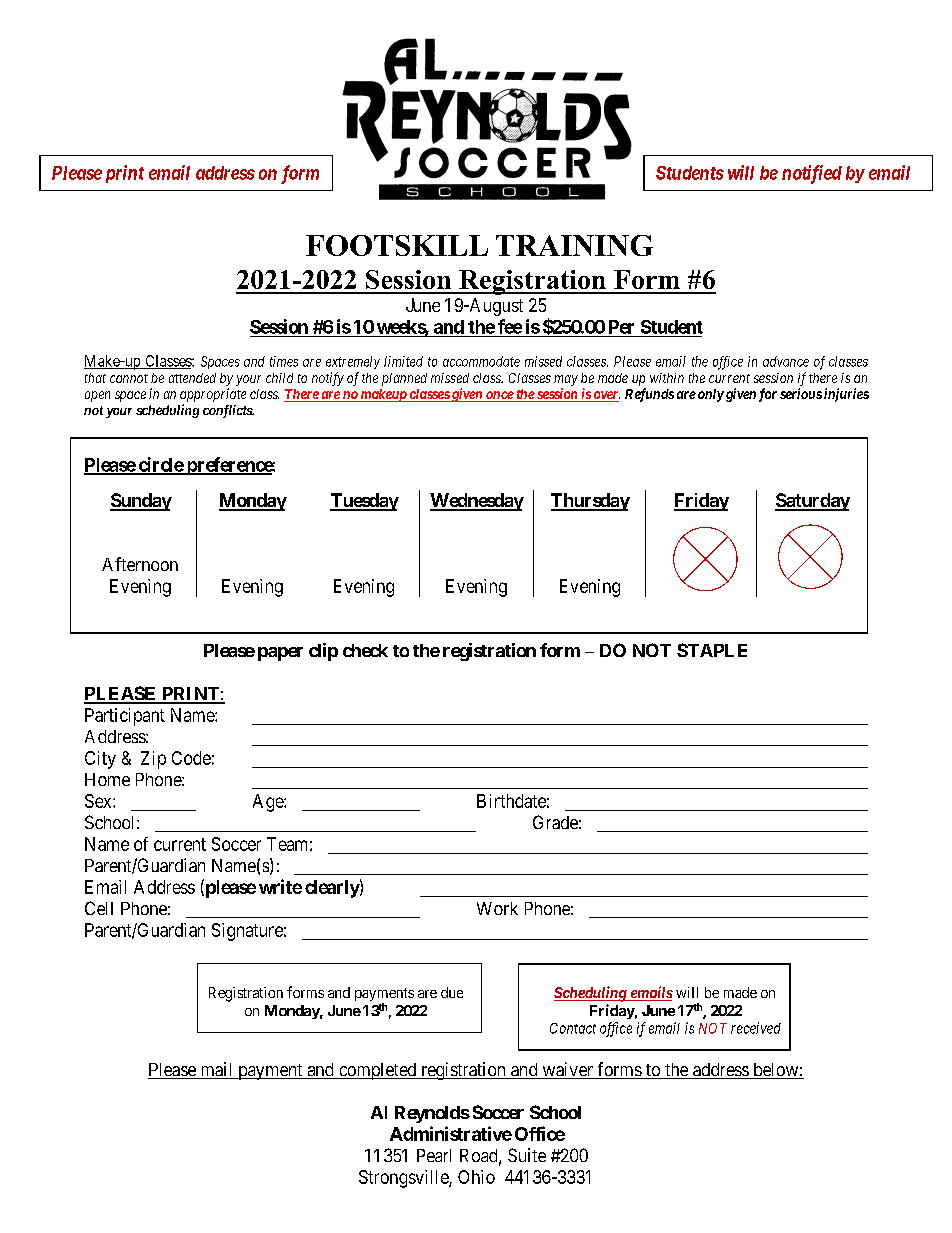  I want to click on STAPLE, so click(712, 650).
